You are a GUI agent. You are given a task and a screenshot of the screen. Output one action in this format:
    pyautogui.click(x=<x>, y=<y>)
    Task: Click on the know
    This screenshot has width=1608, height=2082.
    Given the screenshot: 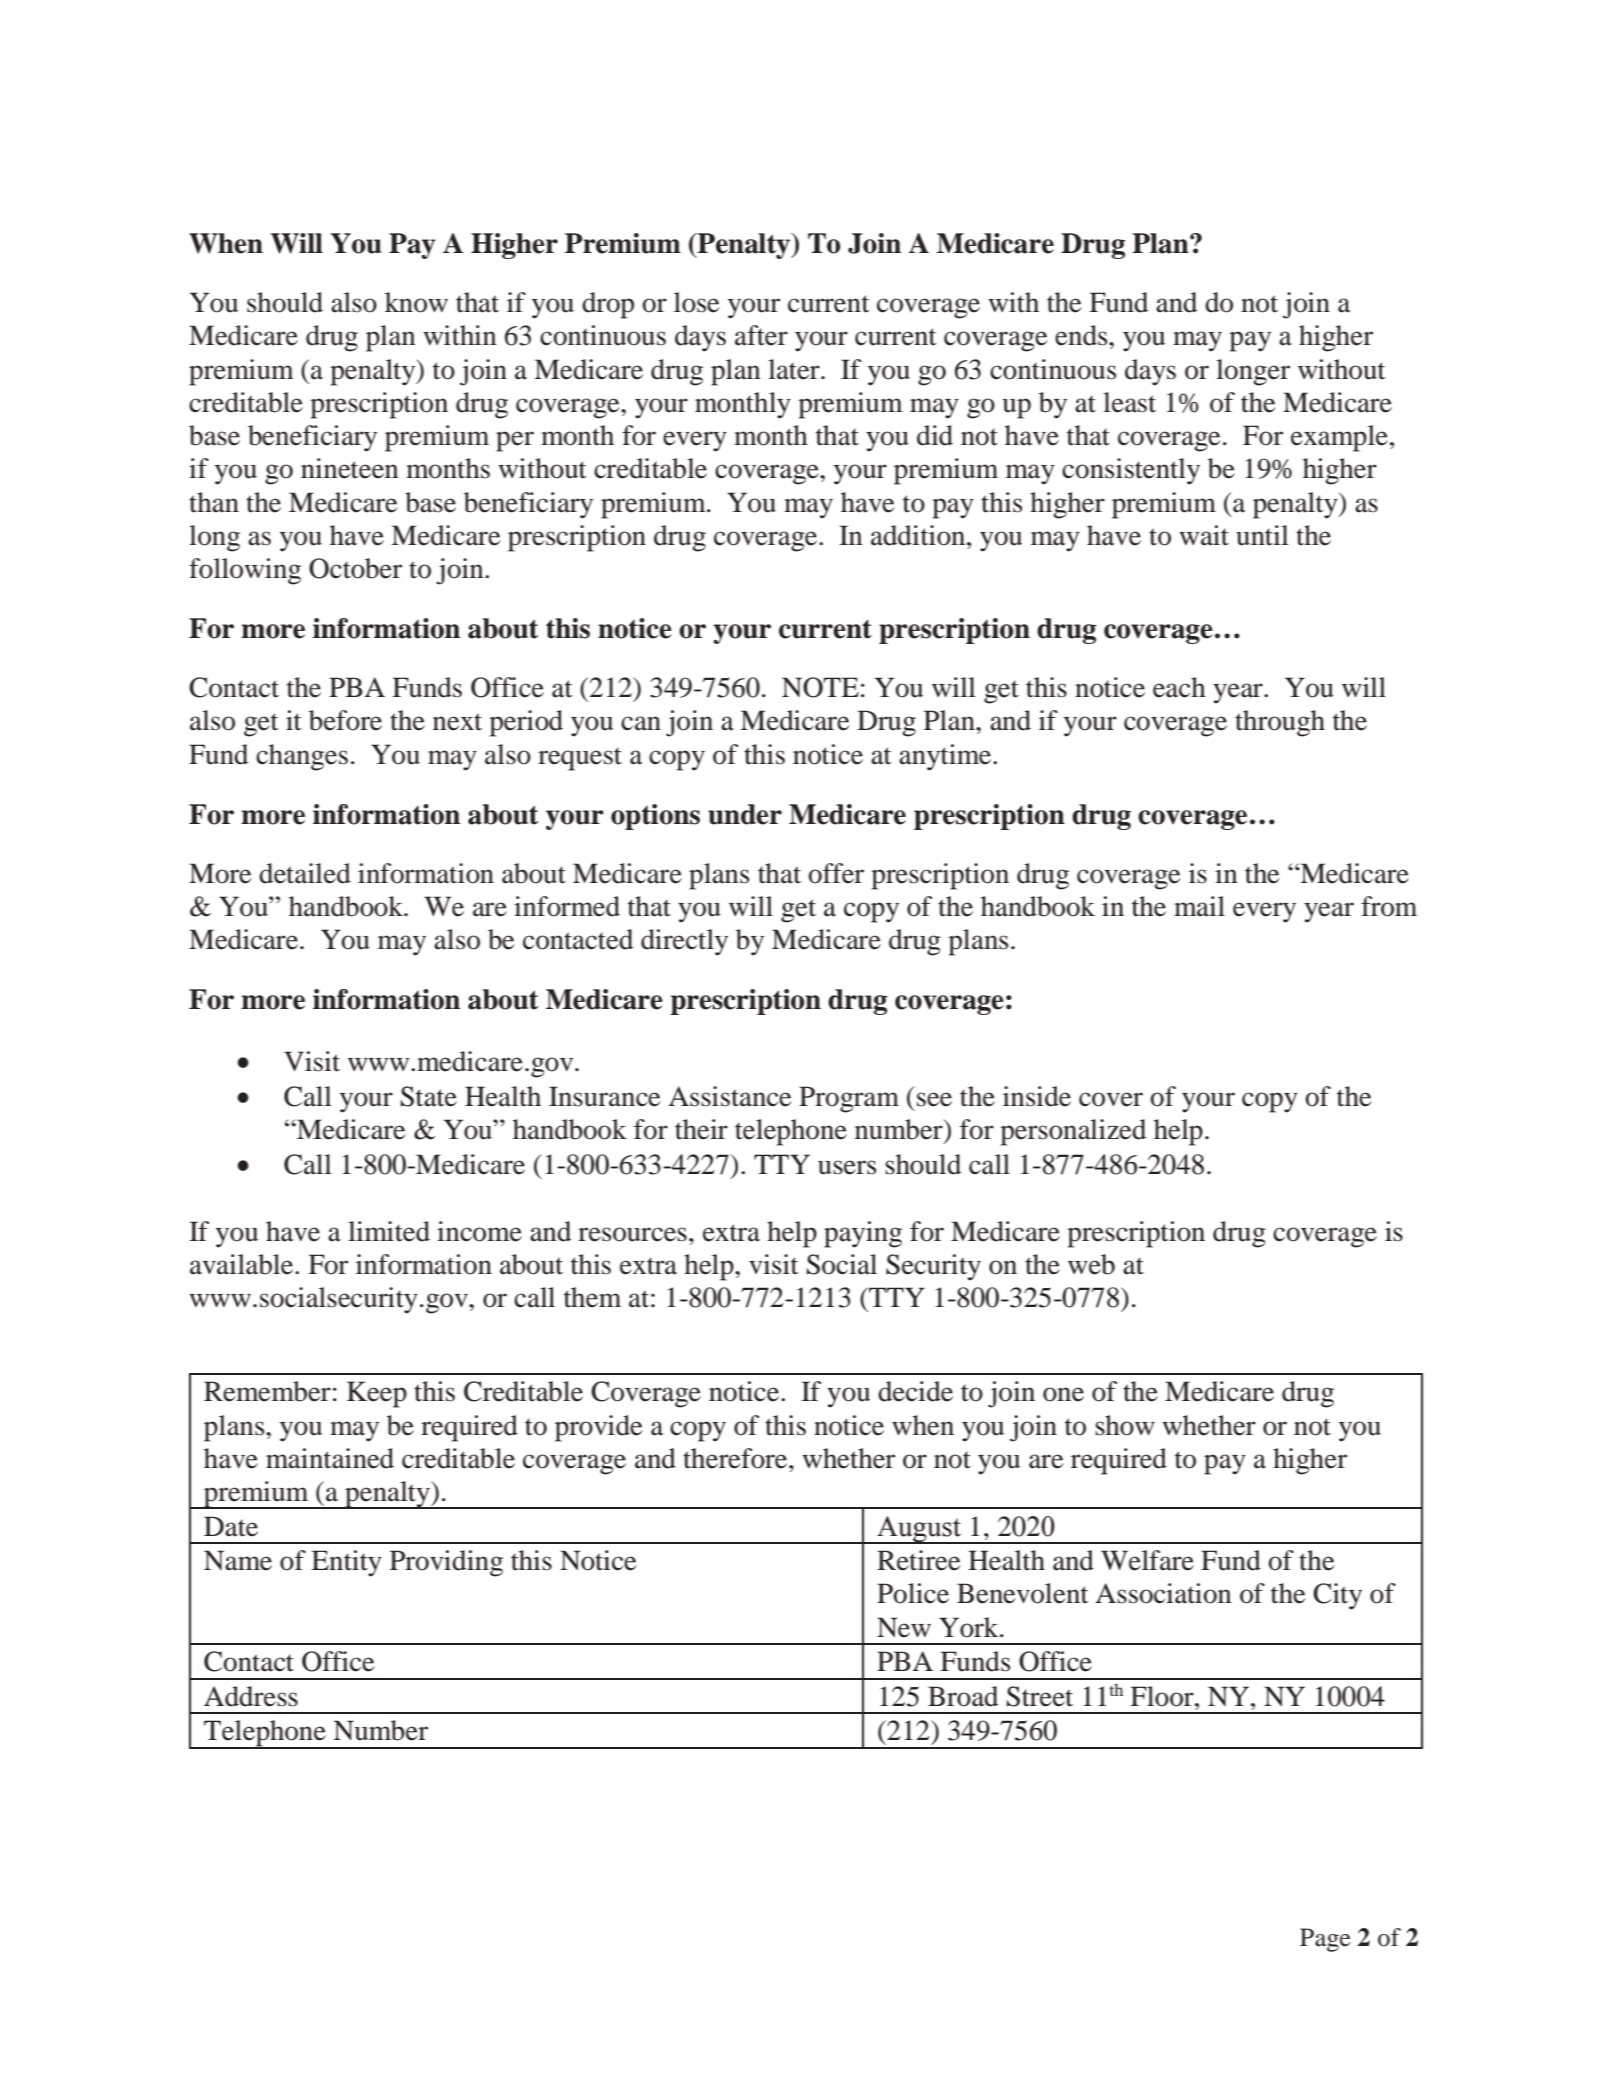 What is the action you would take?
    pyautogui.click(x=416, y=302)
